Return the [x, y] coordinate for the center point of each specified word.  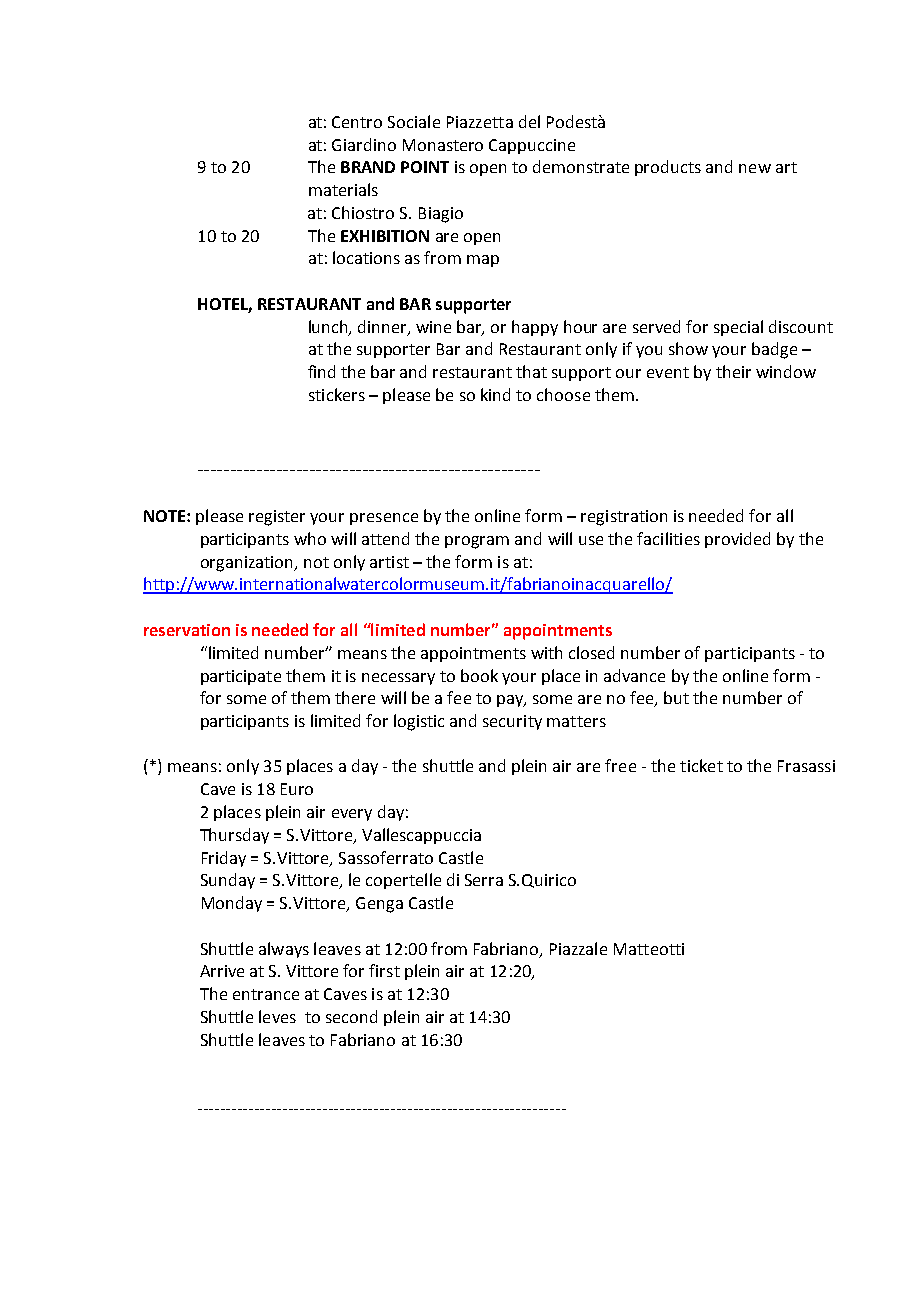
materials [343, 189]
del [529, 121]
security [512, 722]
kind [495, 394]
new [755, 168]
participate [241, 677]
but [676, 697]
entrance [266, 994]
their [733, 371]
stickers [337, 394]
